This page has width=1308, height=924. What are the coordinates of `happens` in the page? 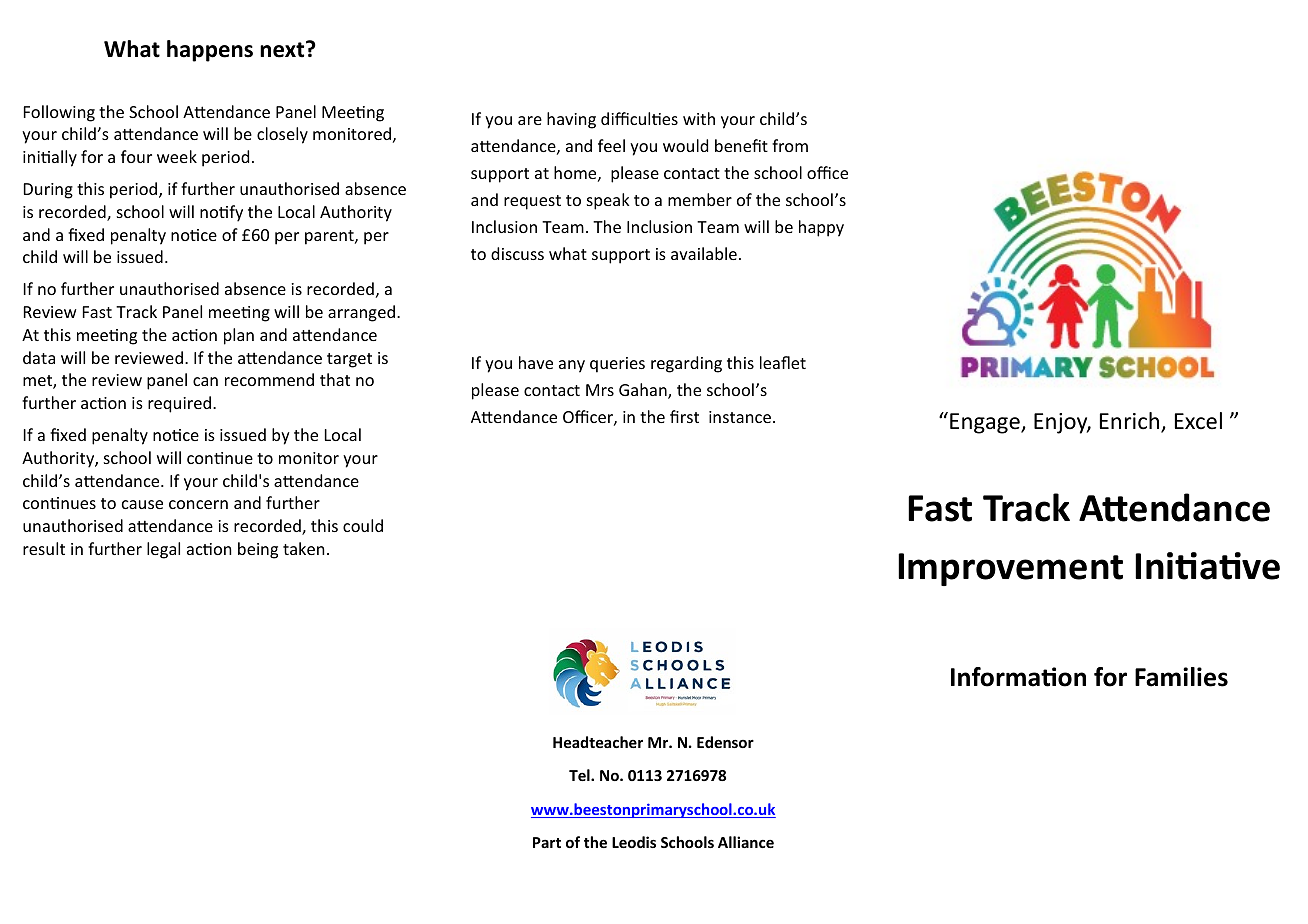 It's located at (210, 51).
